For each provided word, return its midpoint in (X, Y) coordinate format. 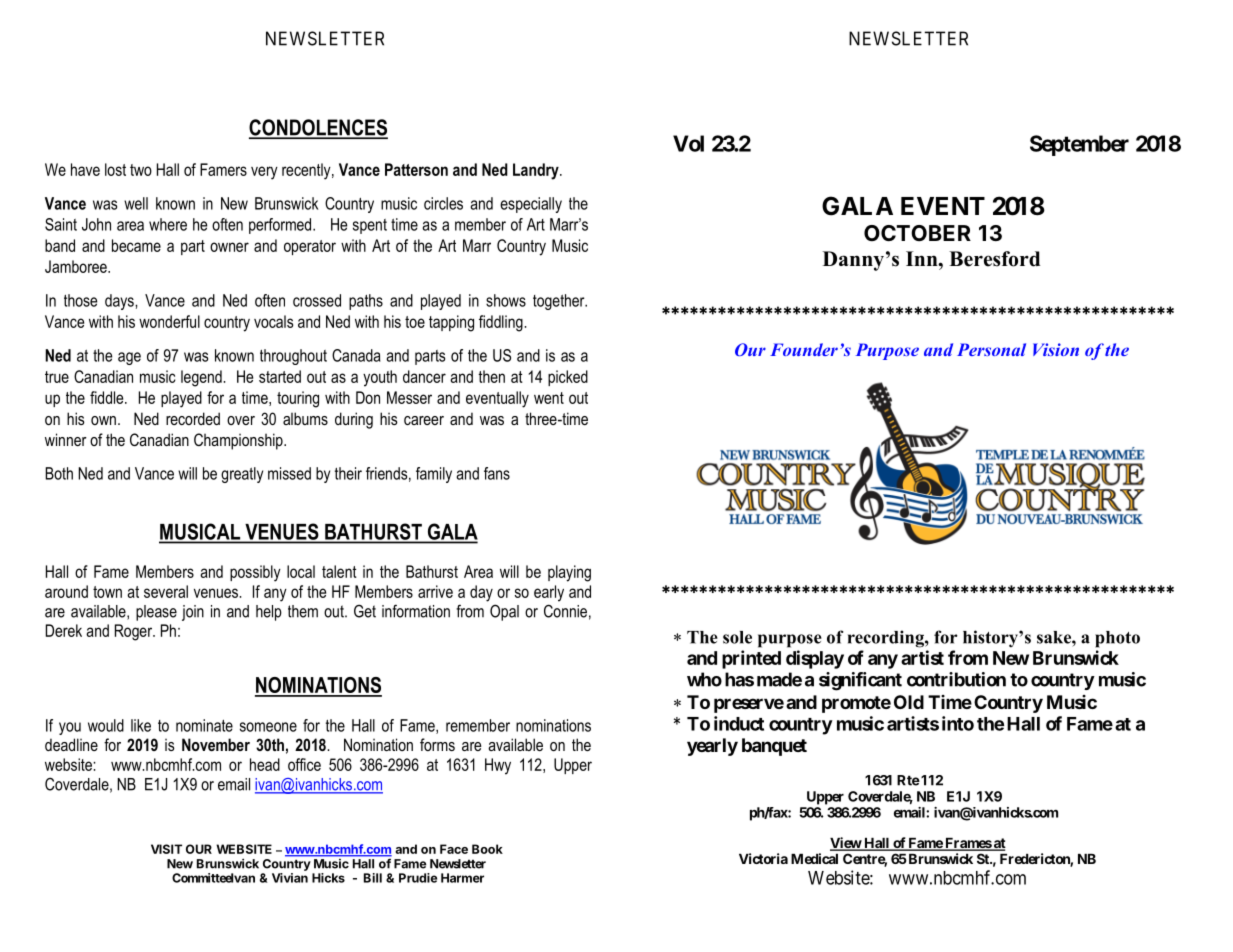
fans (497, 473)
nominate (204, 725)
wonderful (169, 321)
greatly (242, 475)
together (560, 302)
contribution (956, 679)
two (141, 170)
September (1079, 145)
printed (751, 659)
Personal (991, 349)
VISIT (166, 849)
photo (1117, 639)
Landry (537, 171)
